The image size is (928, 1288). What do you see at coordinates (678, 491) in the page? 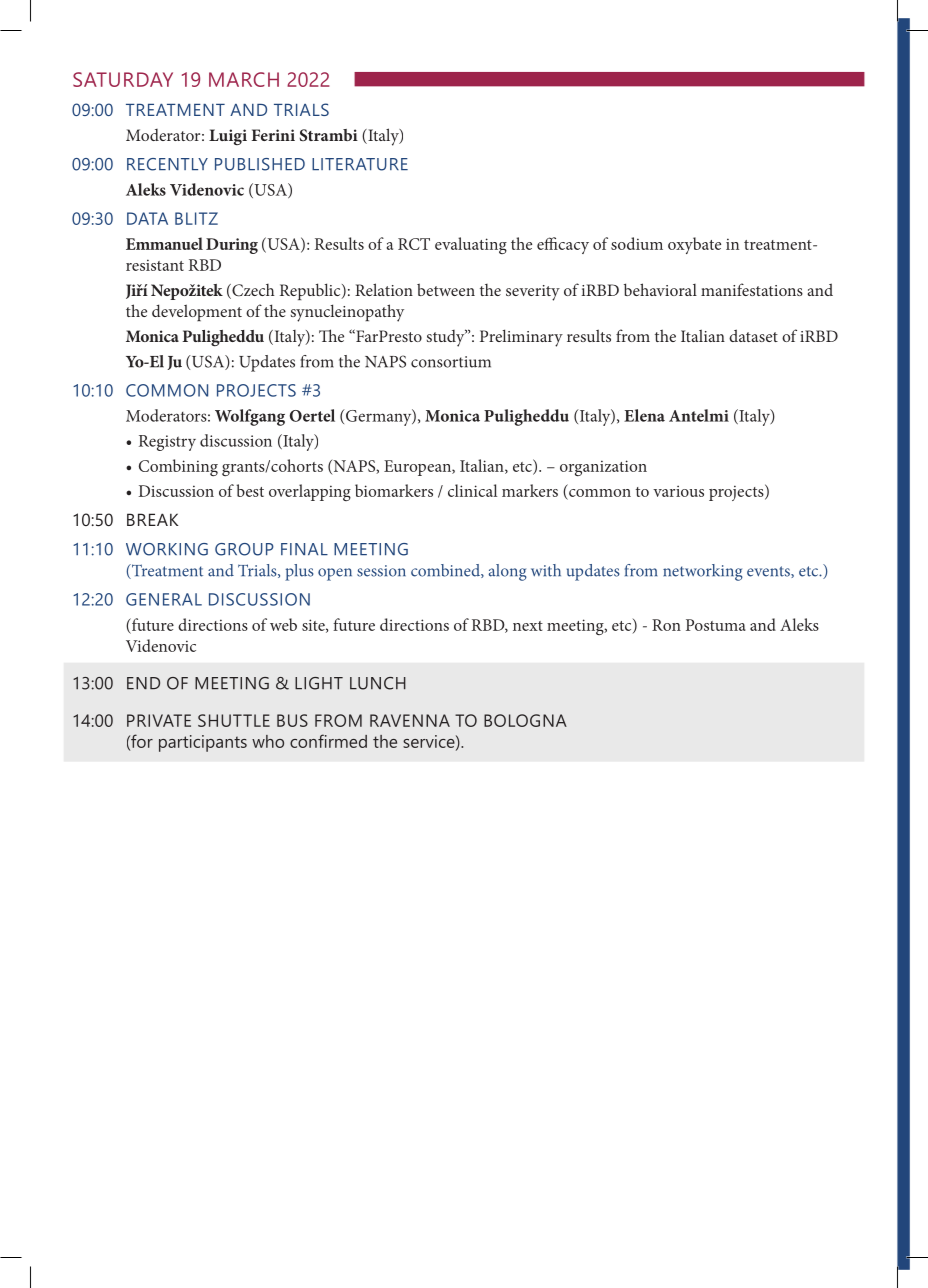
I see `various` at bounding box center [678, 491].
